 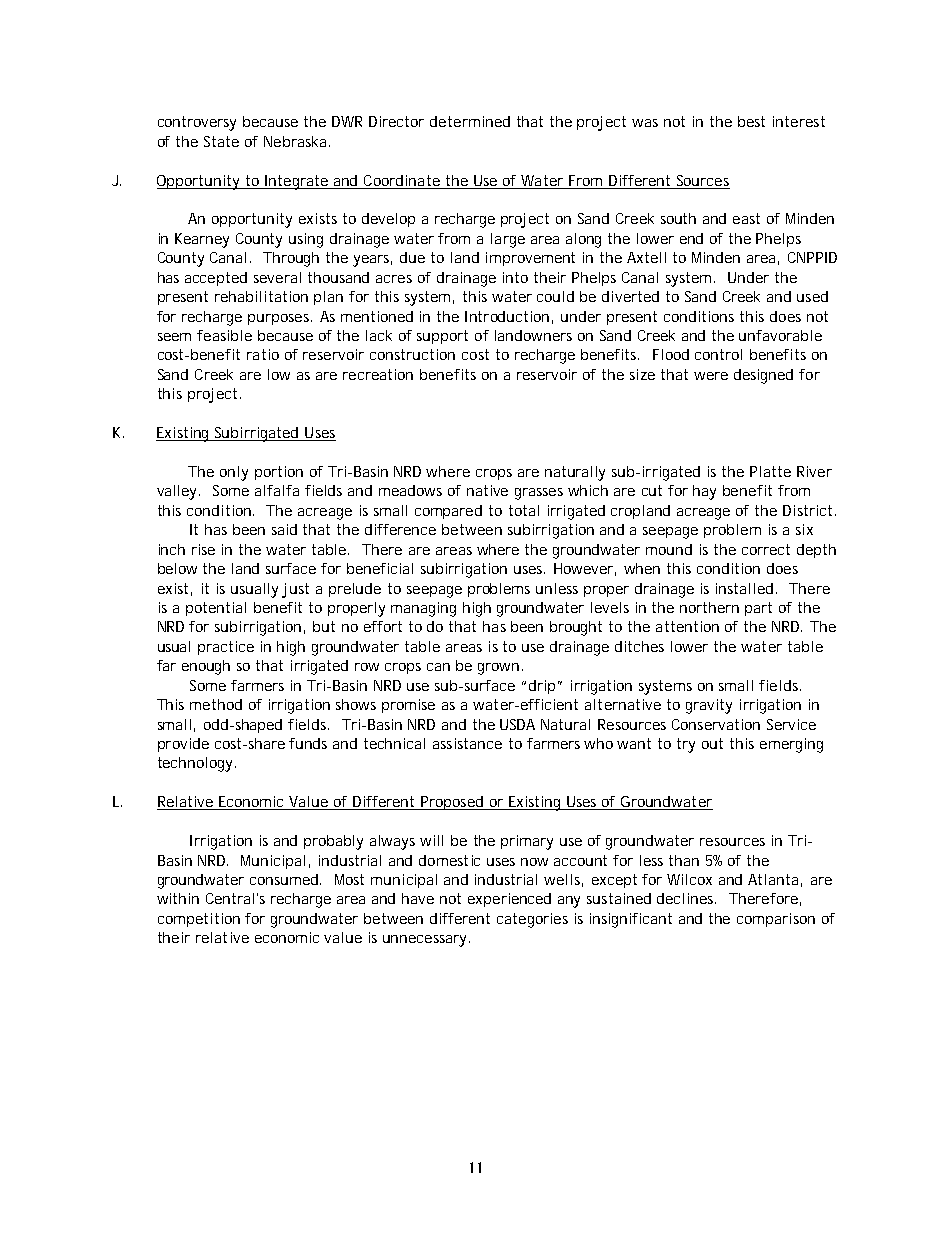 What do you see at coordinates (751, 121) in the screenshot?
I see `best` at bounding box center [751, 121].
